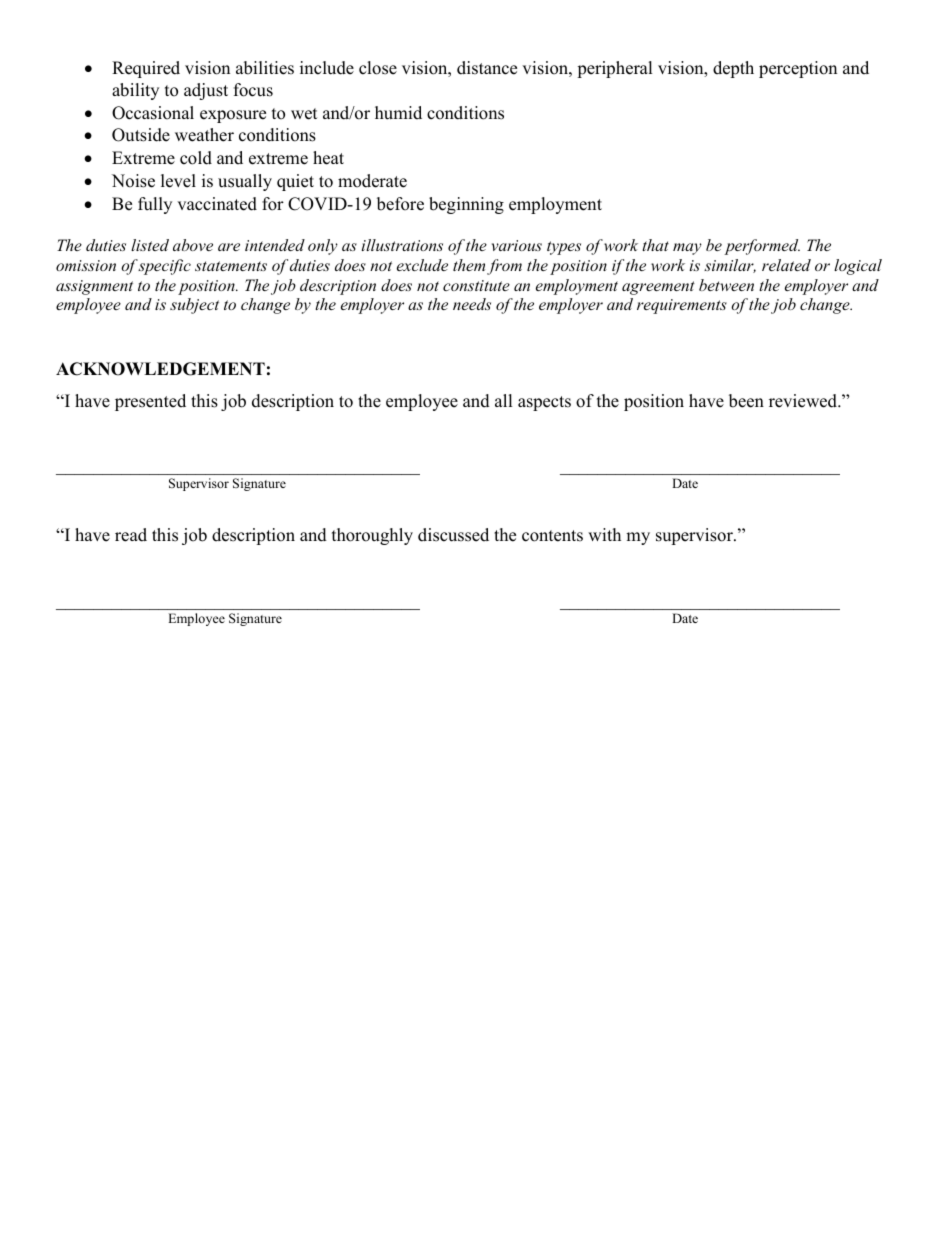 The height and width of the screenshot is (1233, 952). Describe the element at coordinates (544, 403) in the screenshot. I see `aspects` at that location.
